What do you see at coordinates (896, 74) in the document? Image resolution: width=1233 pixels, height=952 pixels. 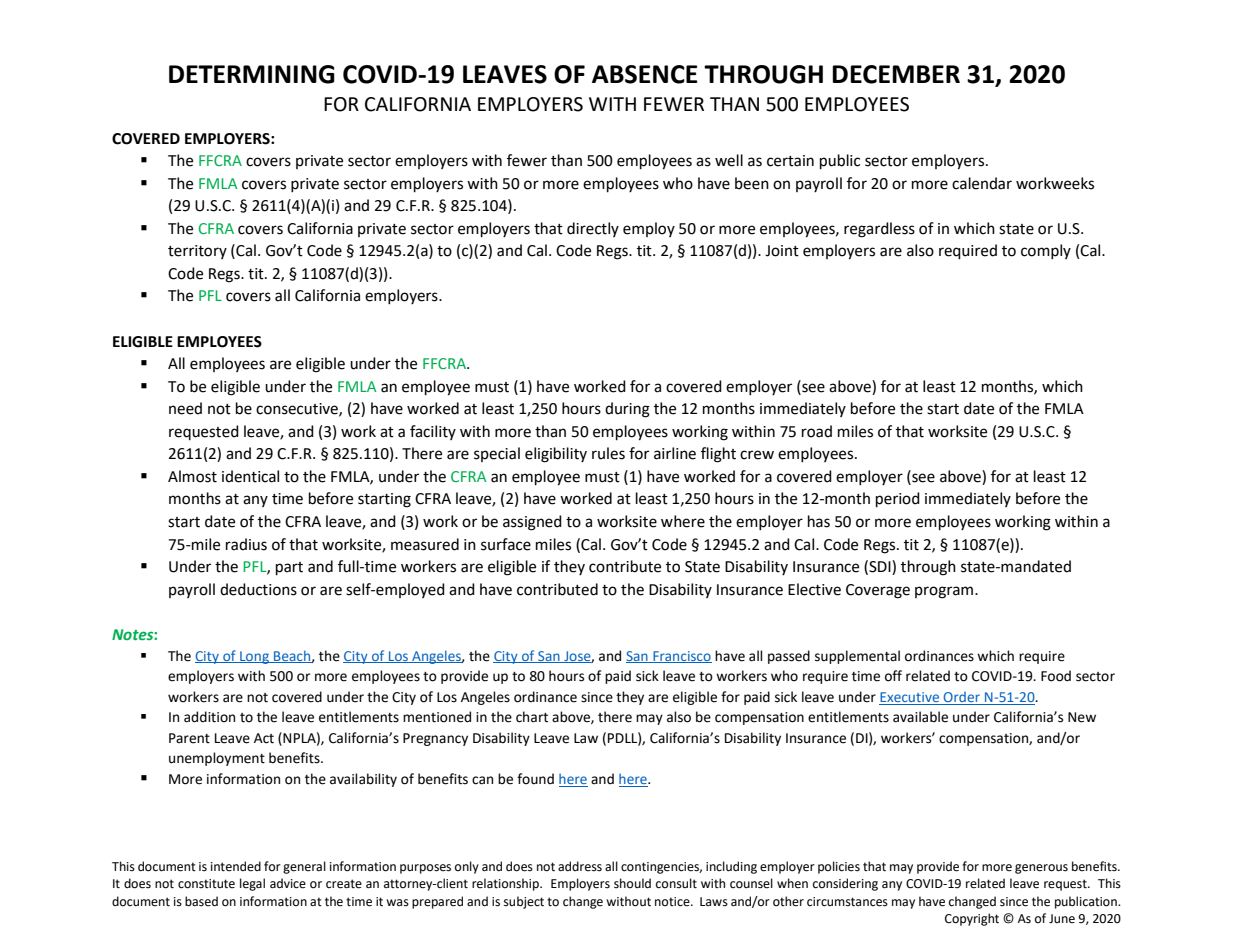 I see `DECEMBER` at bounding box center [896, 74].
